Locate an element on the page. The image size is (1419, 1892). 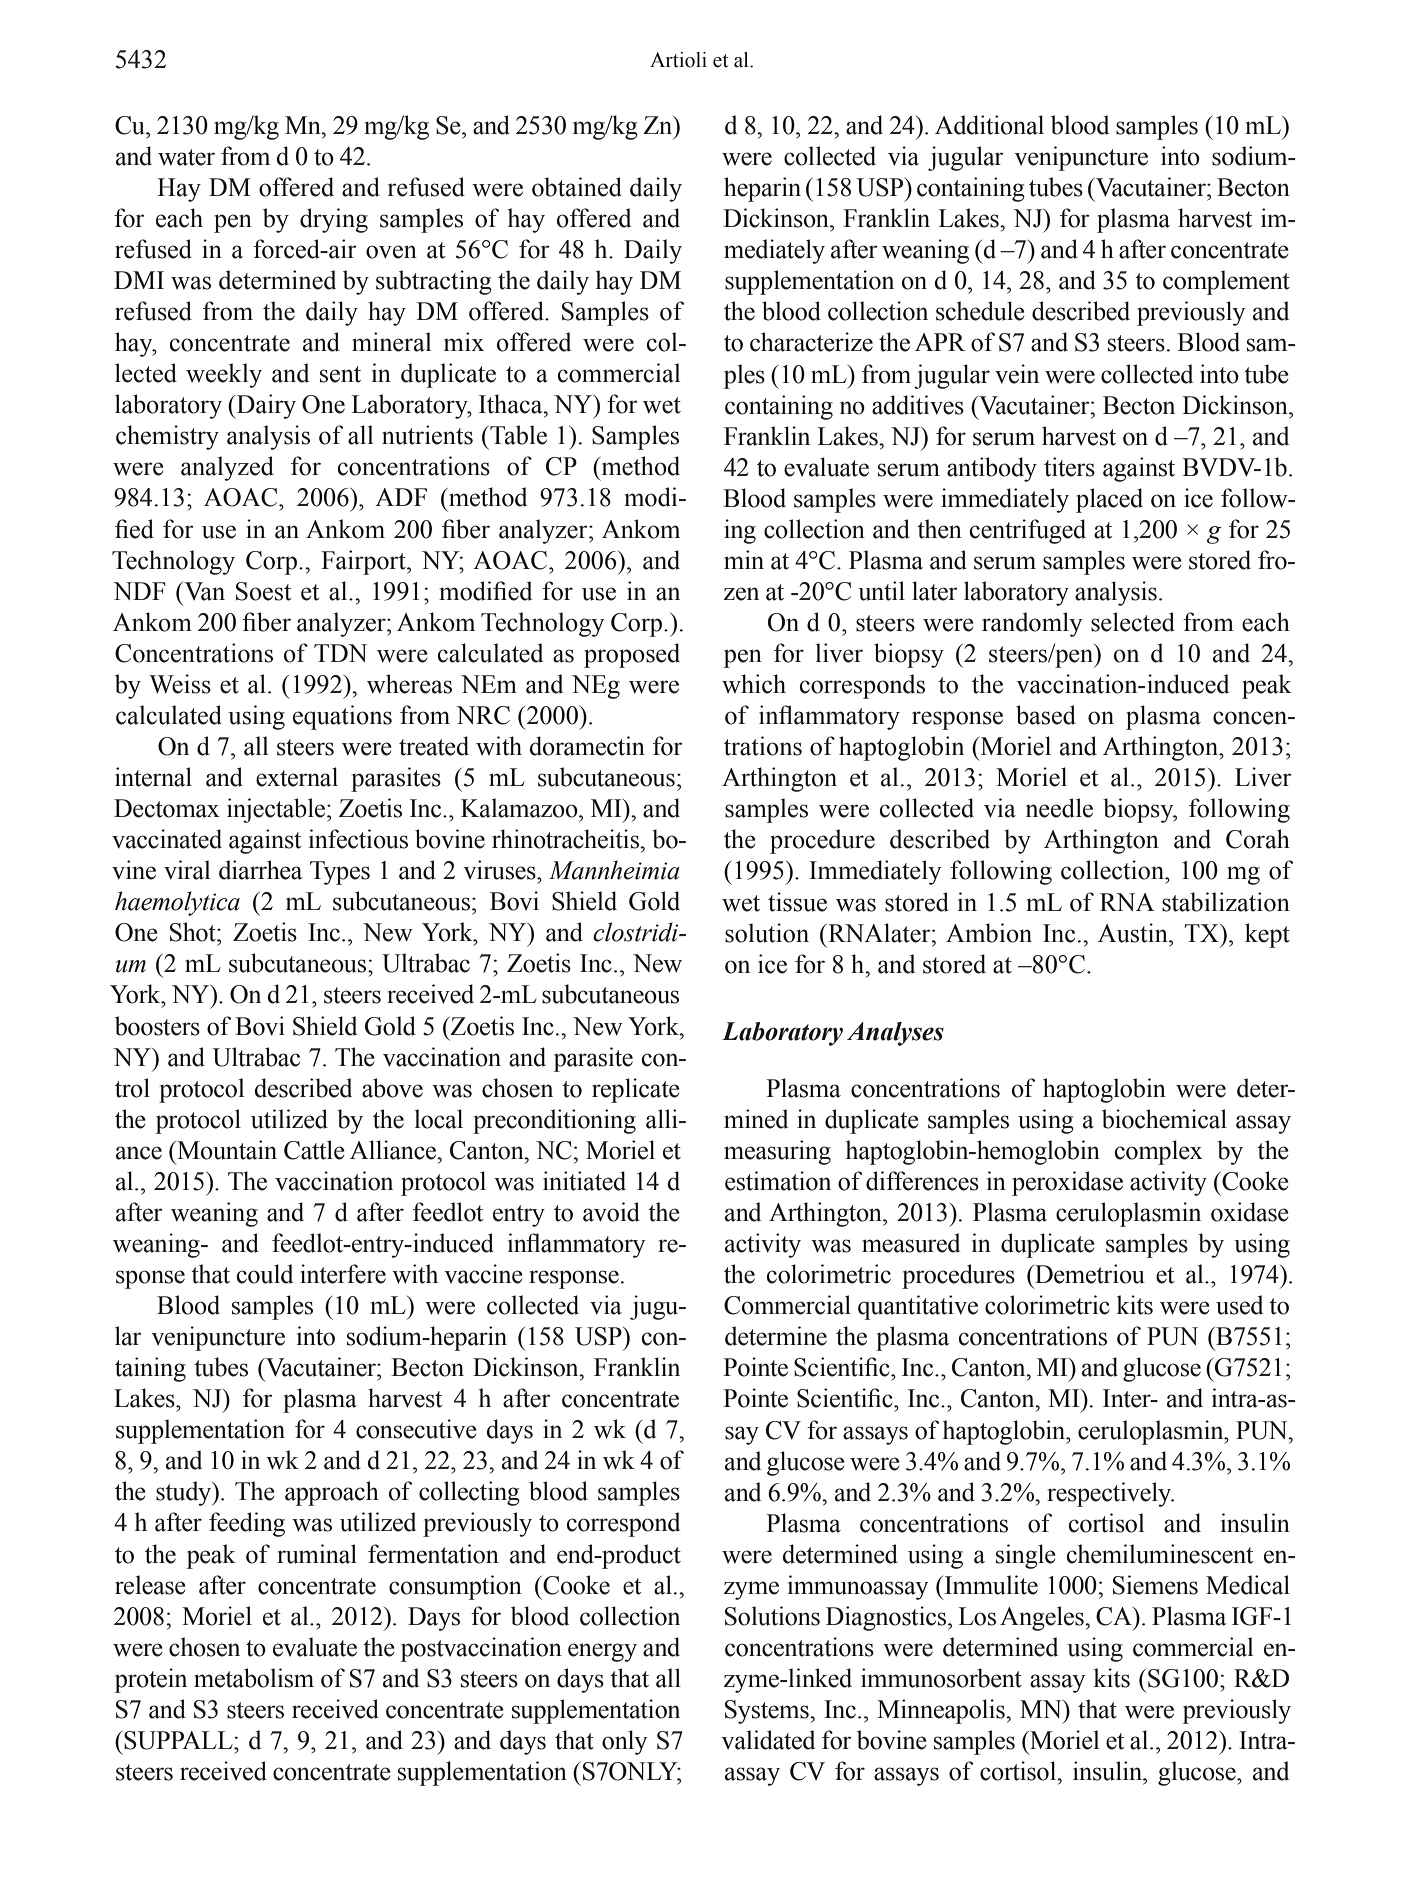
respectively is located at coordinates (1110, 1494).
